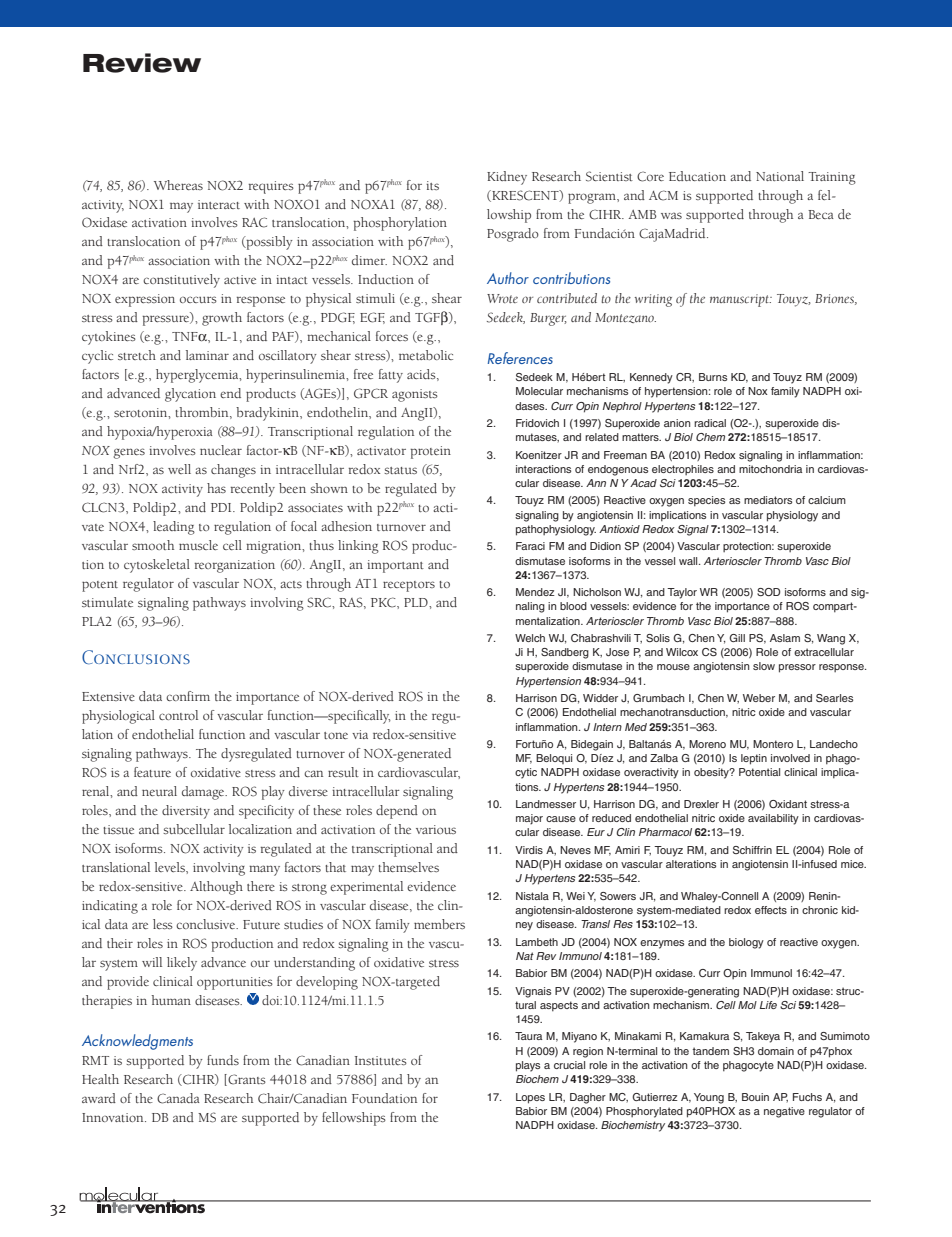 This screenshot has height=1237, width=952. What do you see at coordinates (142, 63) in the screenshot?
I see `Review` at bounding box center [142, 63].
